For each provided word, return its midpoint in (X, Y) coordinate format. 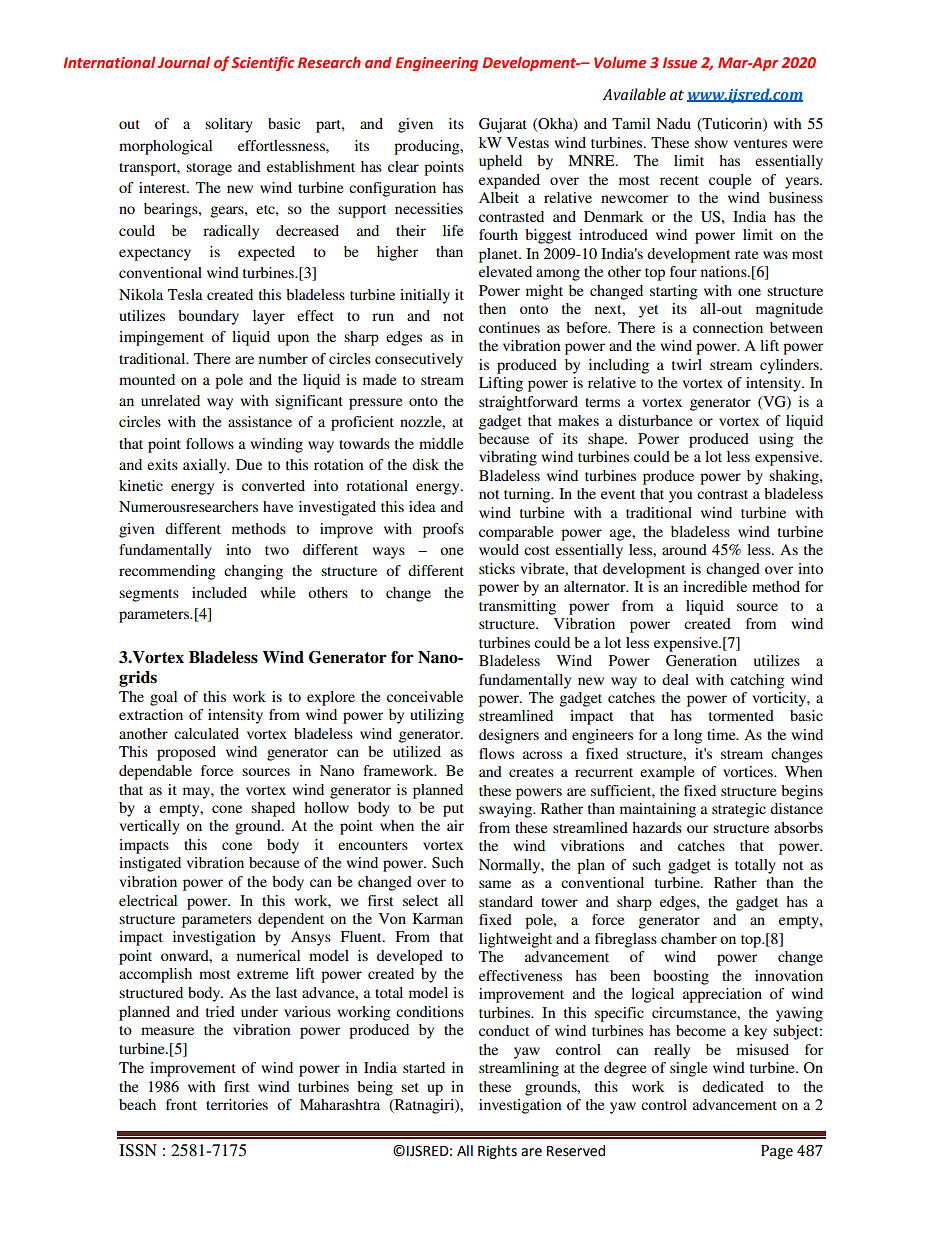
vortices (749, 771)
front (181, 1104)
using (776, 440)
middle (441, 443)
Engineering (436, 64)
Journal (184, 62)
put (453, 810)
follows (210, 443)
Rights (497, 1152)
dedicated (733, 1086)
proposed (186, 753)
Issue (680, 62)
